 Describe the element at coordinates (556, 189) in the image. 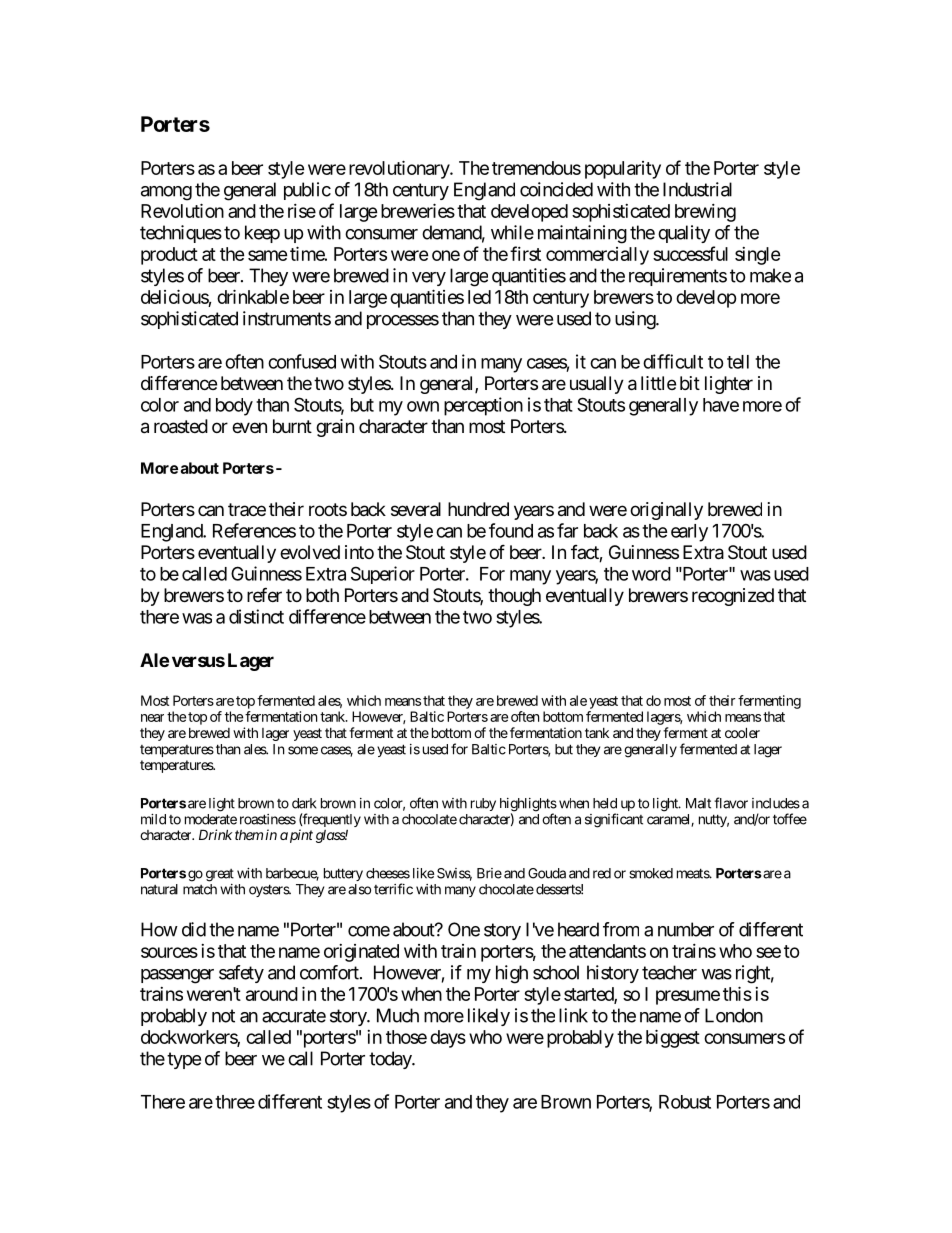

I see `coincided` at that location.
